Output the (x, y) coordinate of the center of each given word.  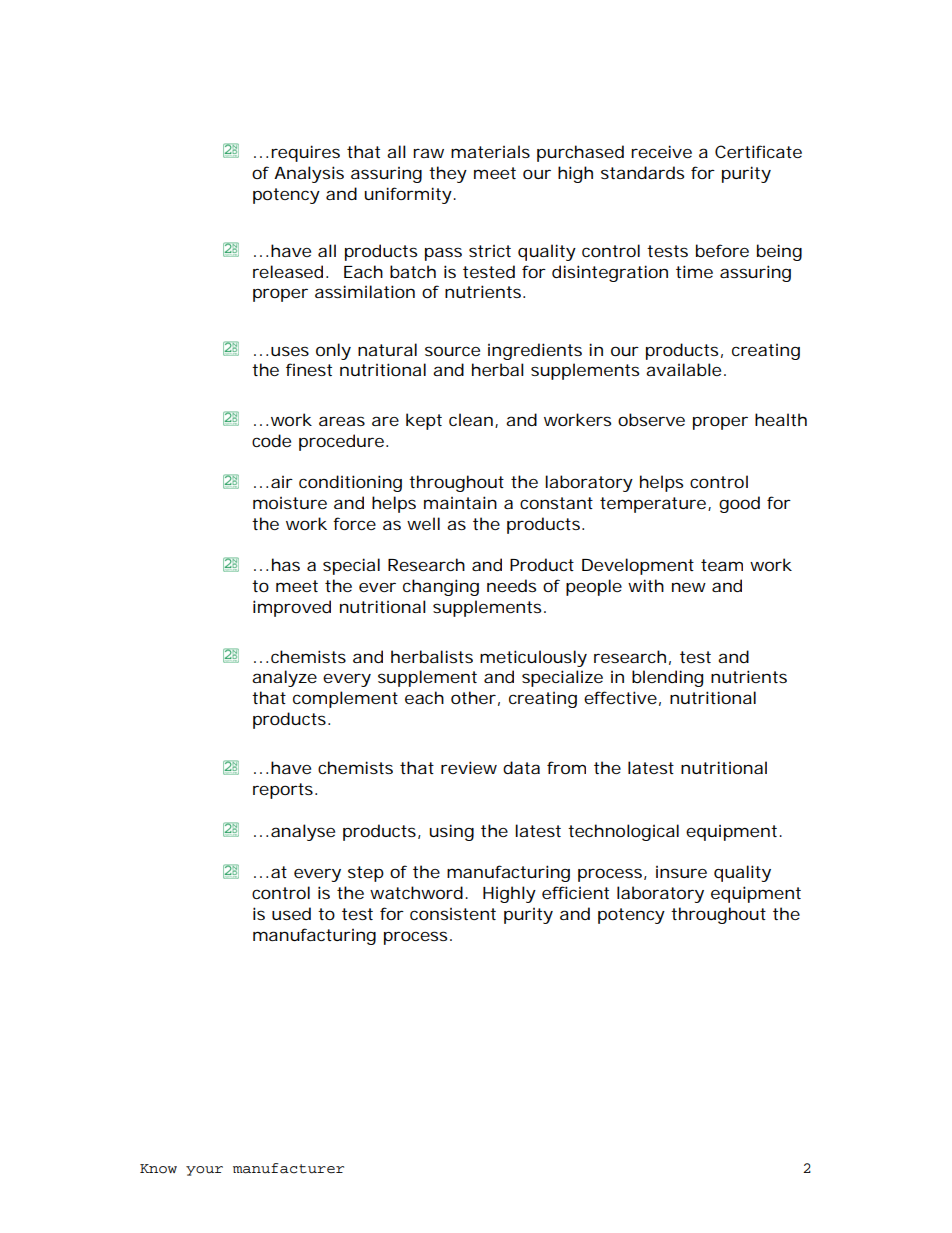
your (204, 1171)
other (473, 697)
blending (667, 678)
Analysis (309, 174)
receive (661, 151)
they (448, 174)
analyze (284, 678)
